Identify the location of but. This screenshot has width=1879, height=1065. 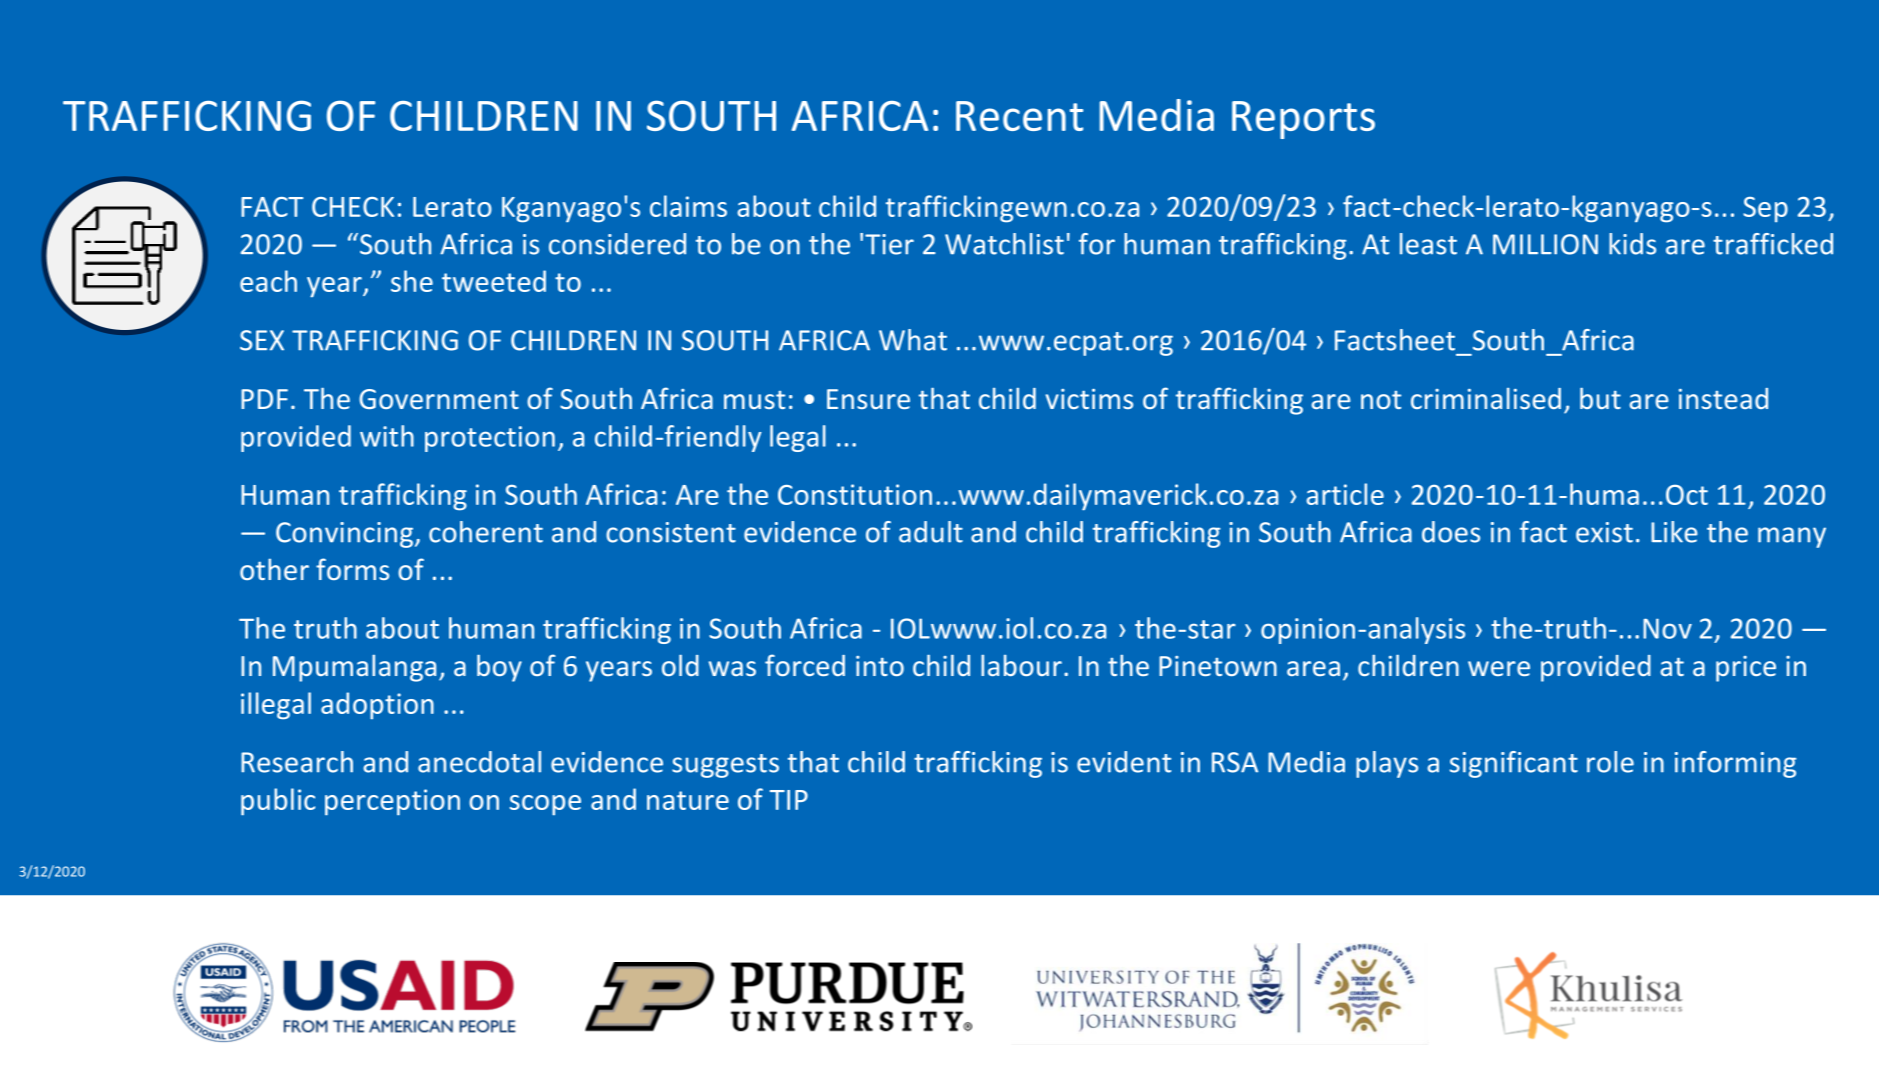
(1600, 398).
